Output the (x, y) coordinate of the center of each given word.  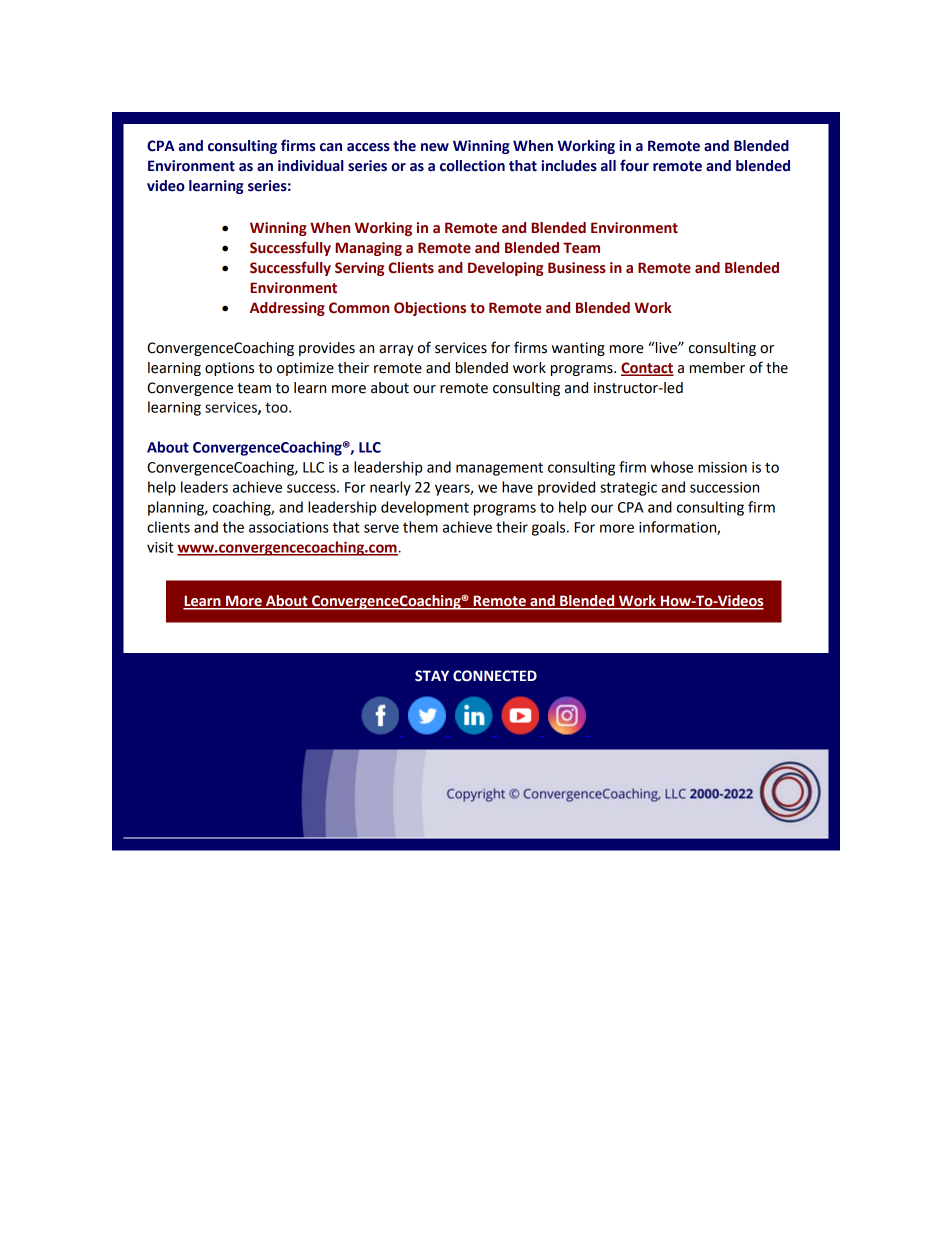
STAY (432, 676)
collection (472, 166)
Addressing (287, 309)
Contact (647, 369)
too (277, 407)
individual (311, 166)
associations (289, 527)
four (634, 165)
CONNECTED (495, 676)
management (499, 469)
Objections (430, 309)
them (420, 527)
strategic (628, 489)
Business (577, 268)
